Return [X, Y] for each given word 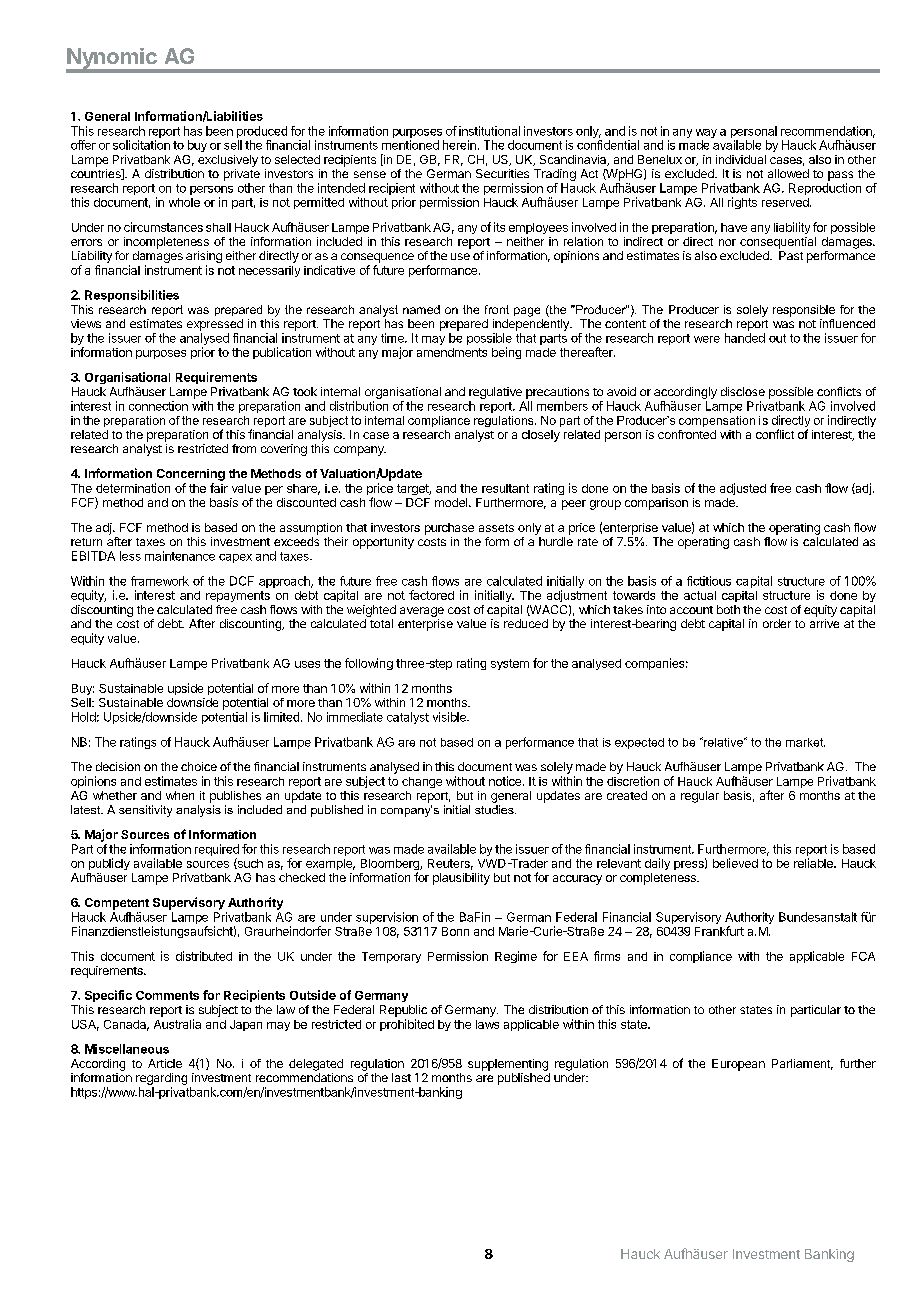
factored [431, 595]
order [777, 623]
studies [495, 809]
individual [741, 159]
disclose [743, 391]
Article [165, 1063]
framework [160, 581]
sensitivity [145, 811]
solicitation [141, 145]
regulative [495, 393]
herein [459, 145]
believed [735, 863]
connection [158, 406]
